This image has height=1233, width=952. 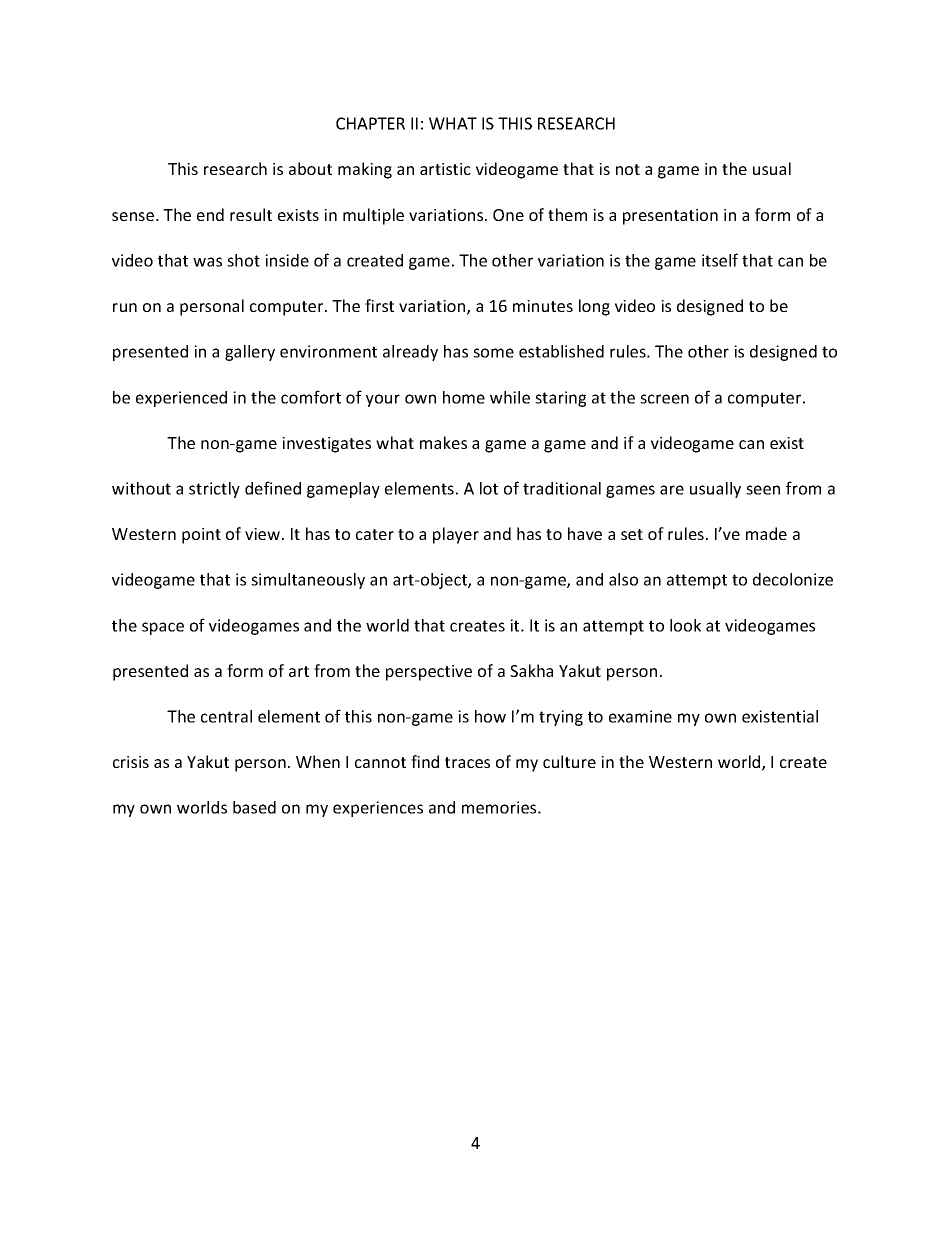 What do you see at coordinates (214, 490) in the image?
I see `strictly` at bounding box center [214, 490].
